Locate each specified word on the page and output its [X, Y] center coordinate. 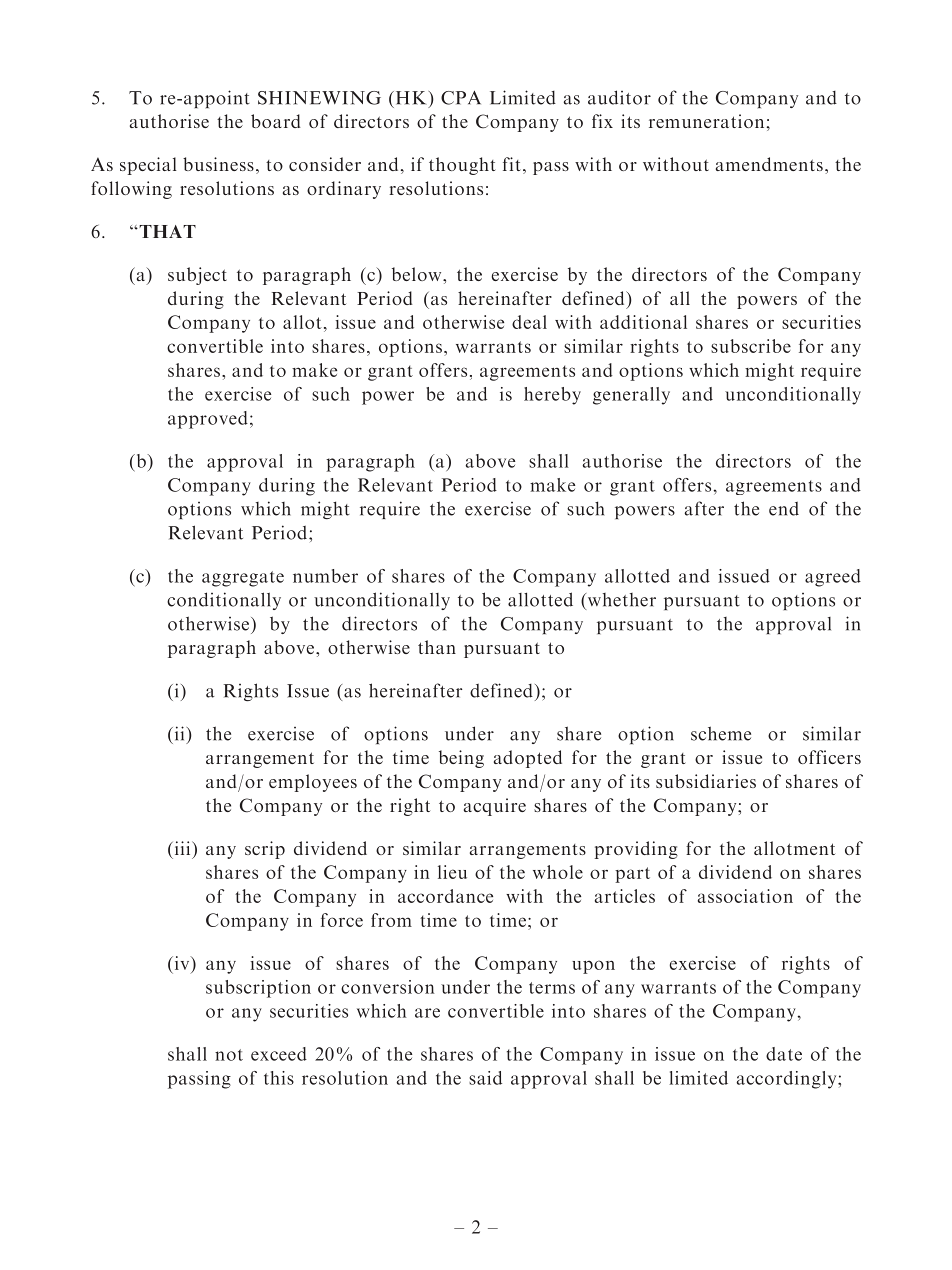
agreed [833, 578]
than [437, 647]
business [218, 164]
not [229, 1055]
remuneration [708, 121]
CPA [461, 98]
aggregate [243, 579]
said [485, 1078]
